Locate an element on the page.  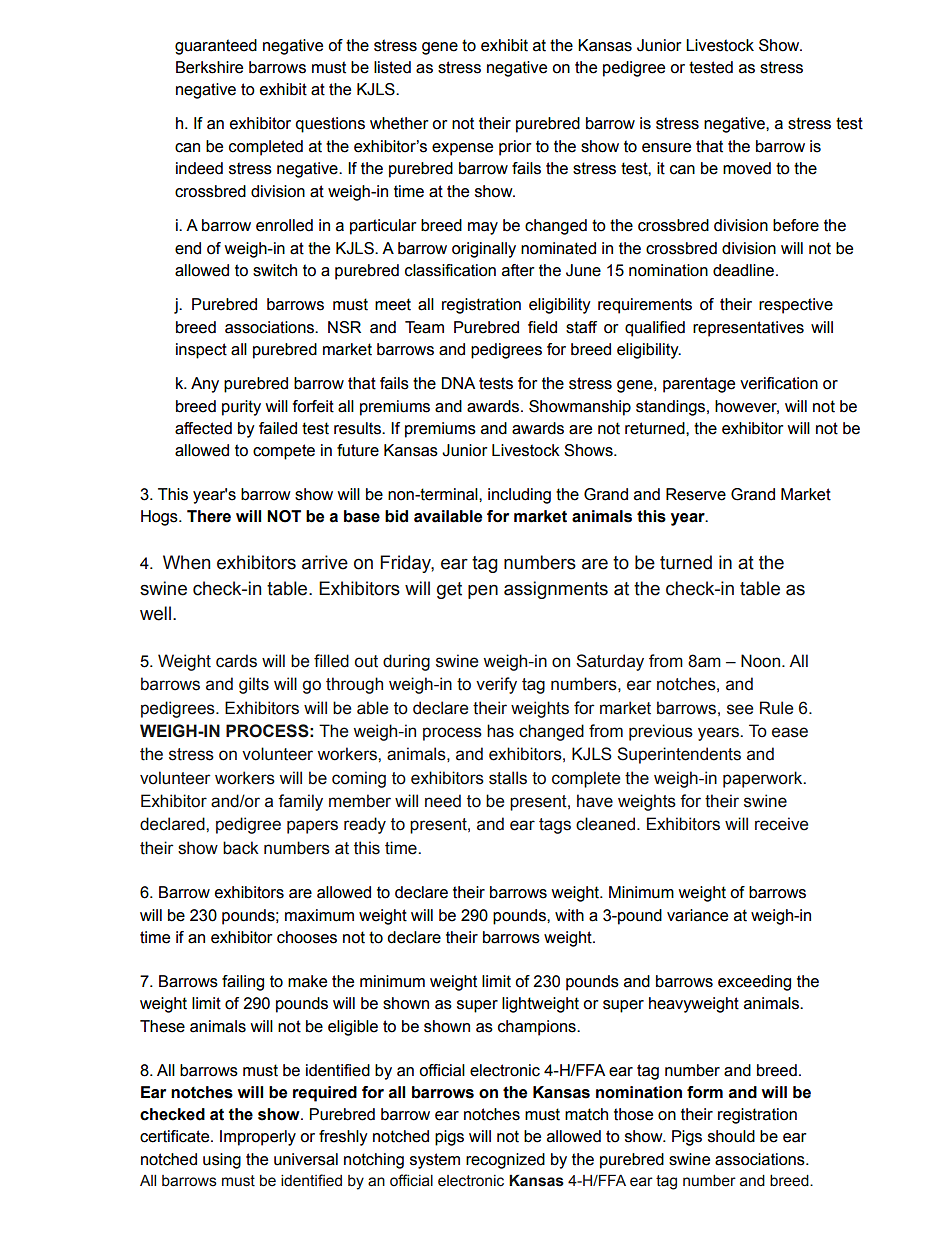
Berkshire is located at coordinates (209, 67).
